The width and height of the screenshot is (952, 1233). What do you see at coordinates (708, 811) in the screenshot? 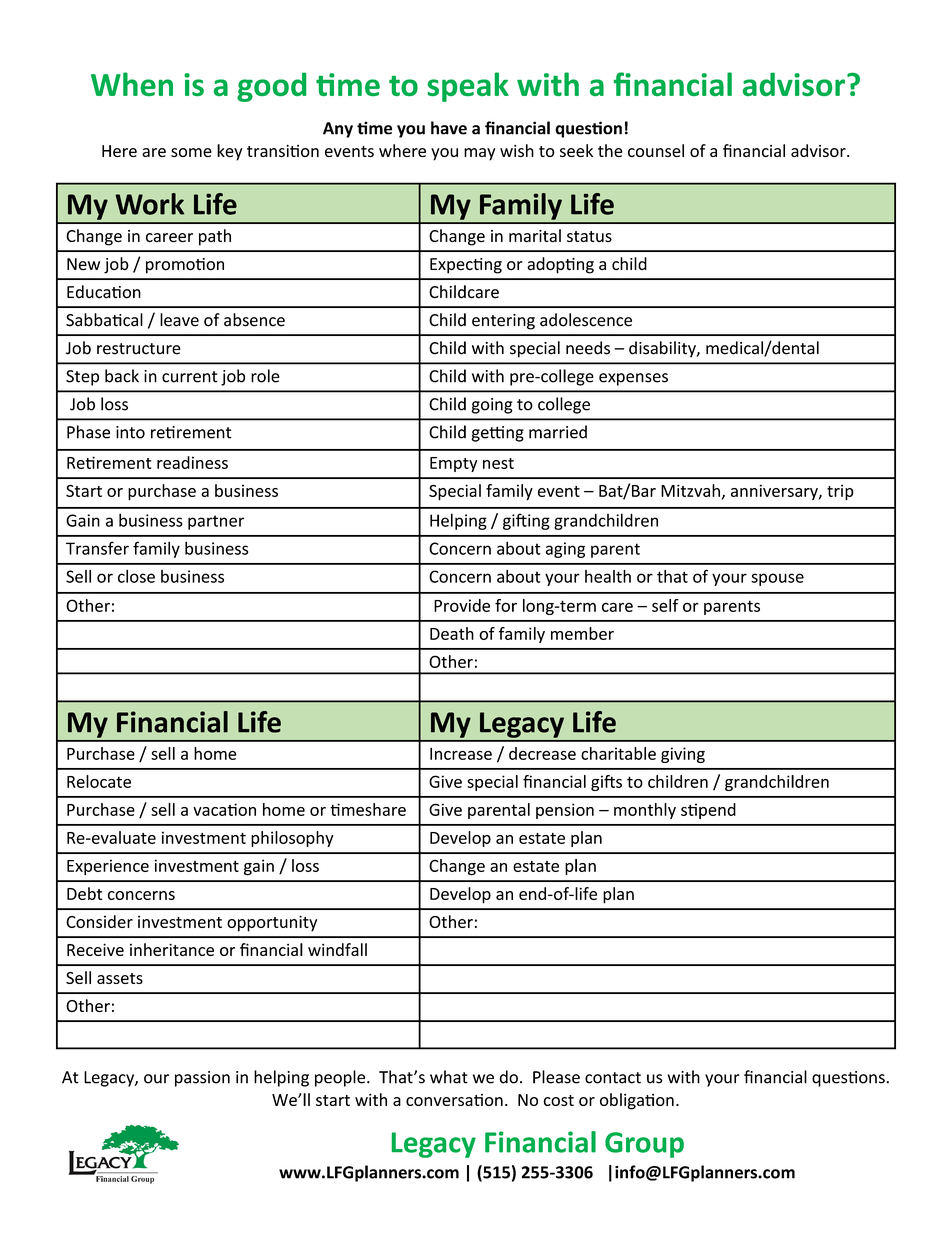
I see `stipend` at bounding box center [708, 811].
